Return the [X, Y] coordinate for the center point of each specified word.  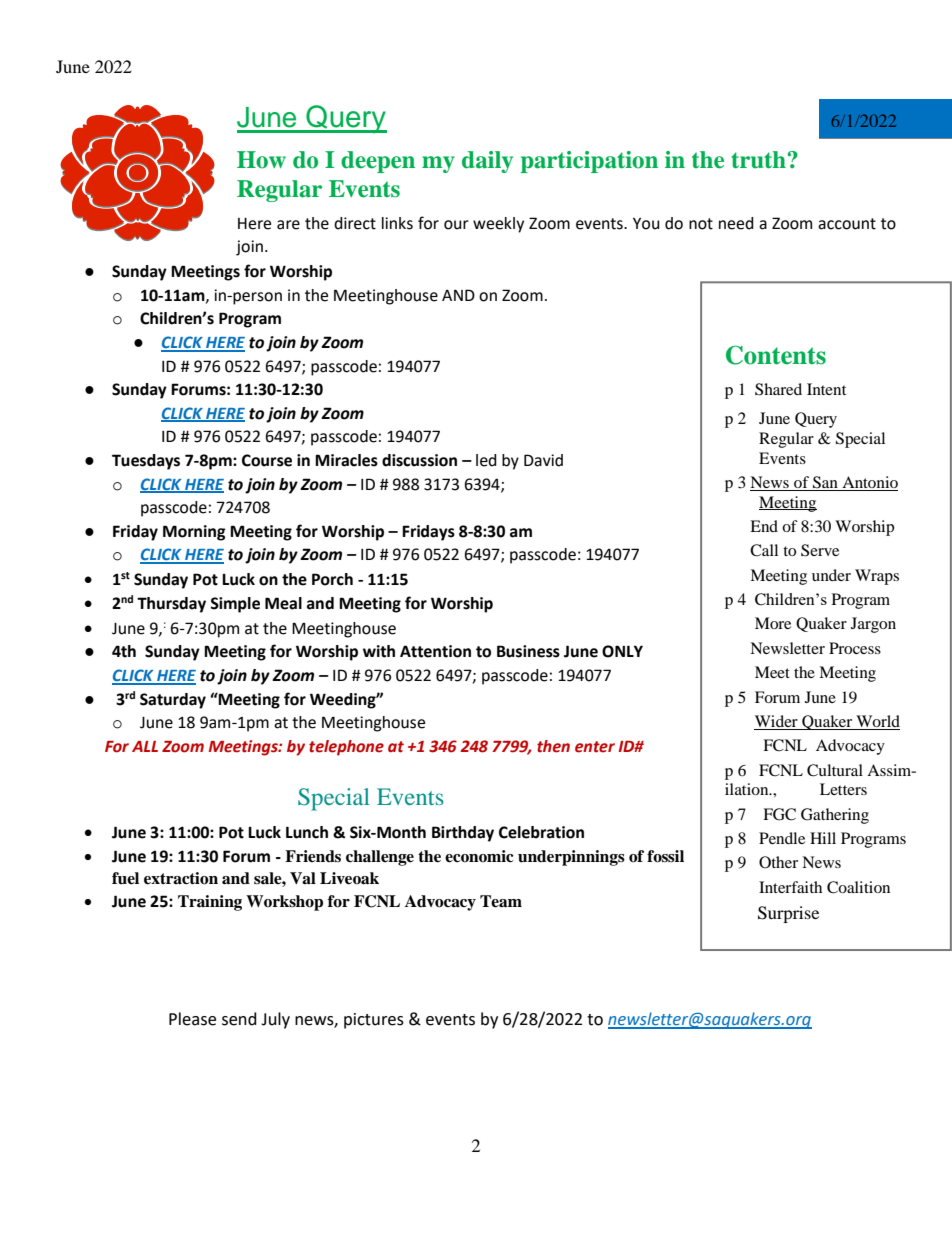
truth [759, 160]
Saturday [173, 701]
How [261, 160]
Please [192, 1019]
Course [267, 460]
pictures [374, 1021]
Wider [776, 721]
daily [487, 162]
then [553, 746]
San [825, 483]
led [486, 460]
